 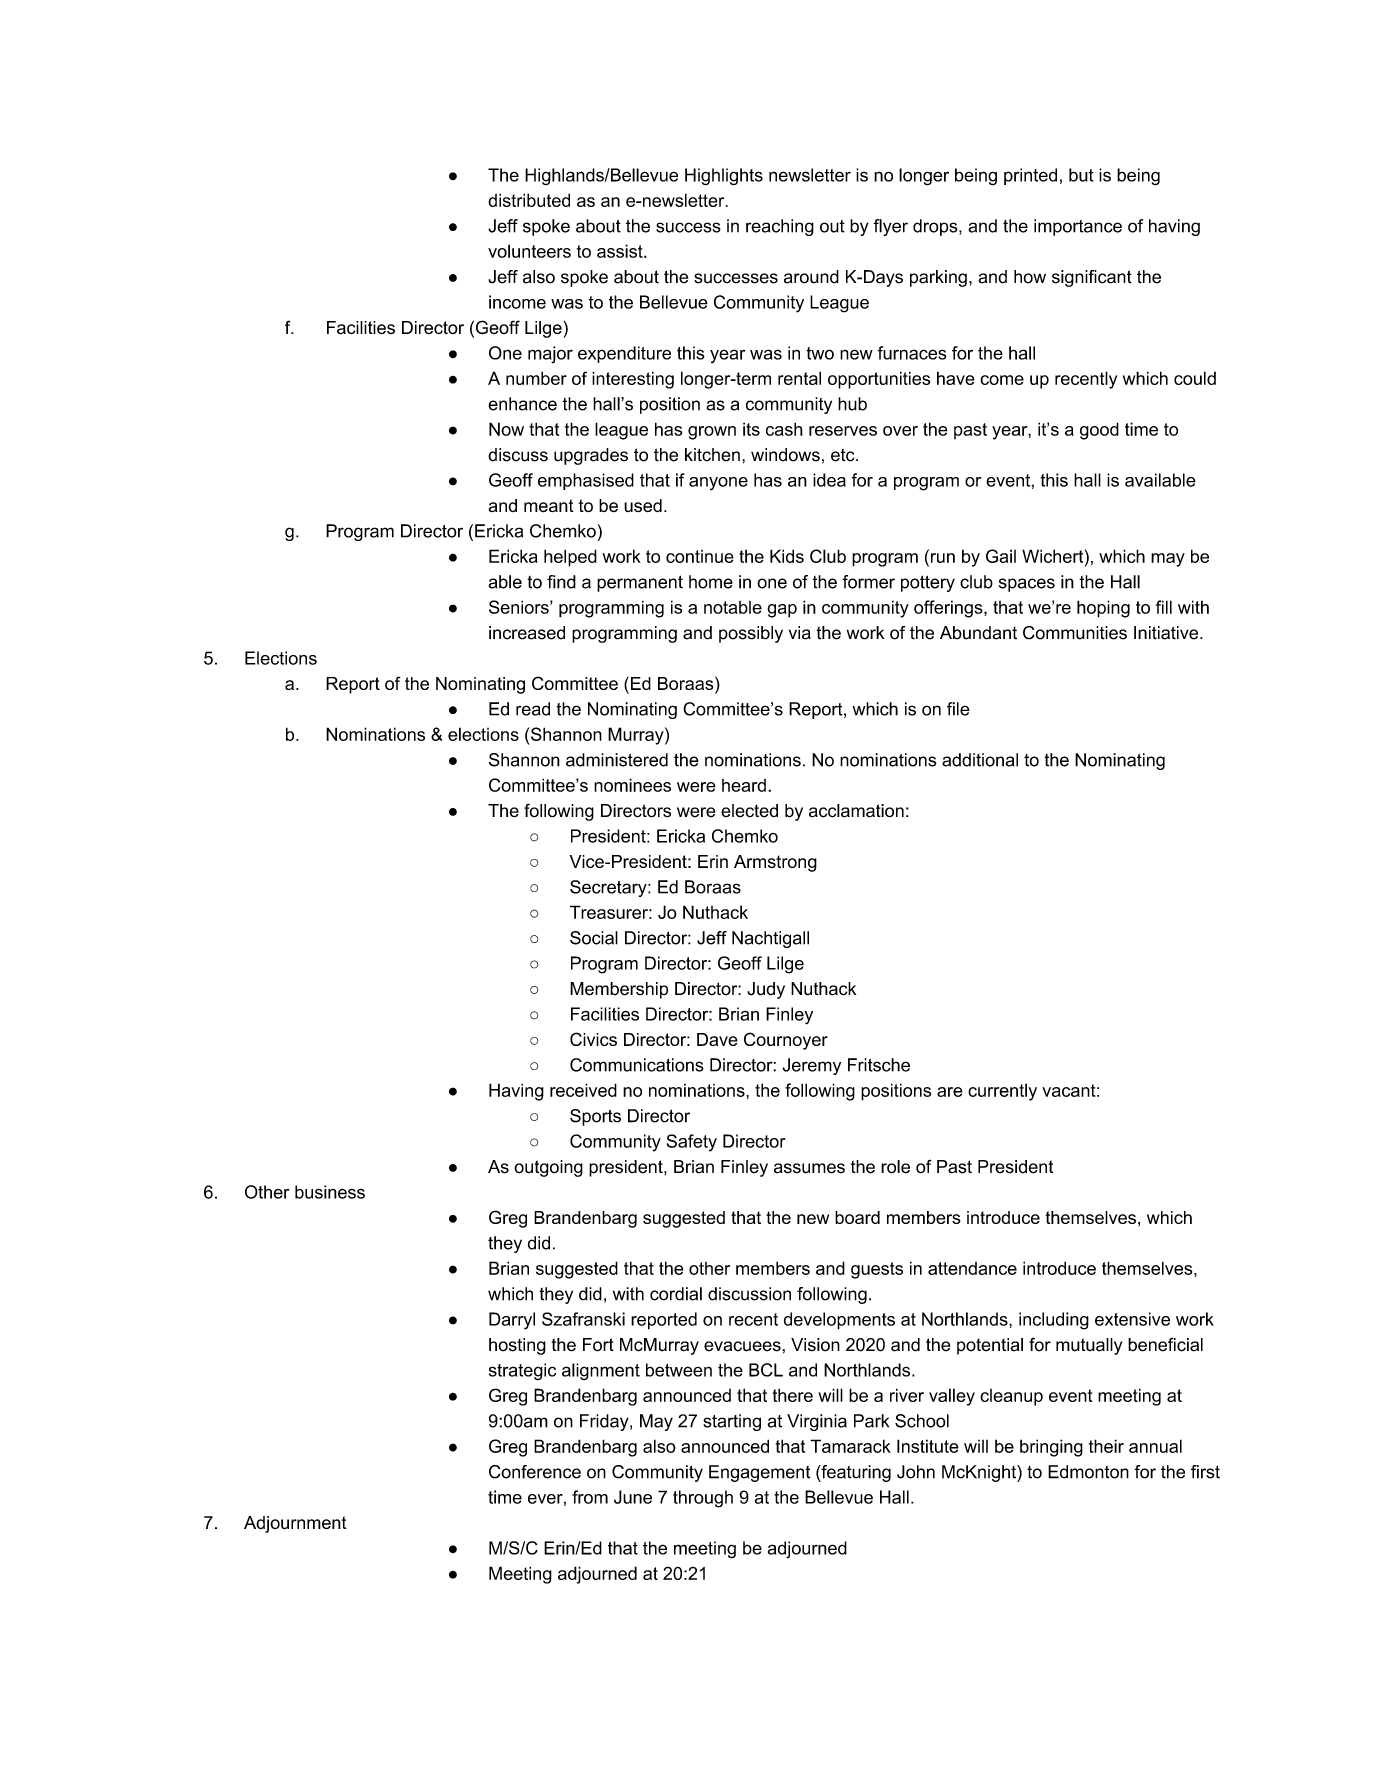 What do you see at coordinates (529, 200) in the screenshot?
I see `distributed` at bounding box center [529, 200].
